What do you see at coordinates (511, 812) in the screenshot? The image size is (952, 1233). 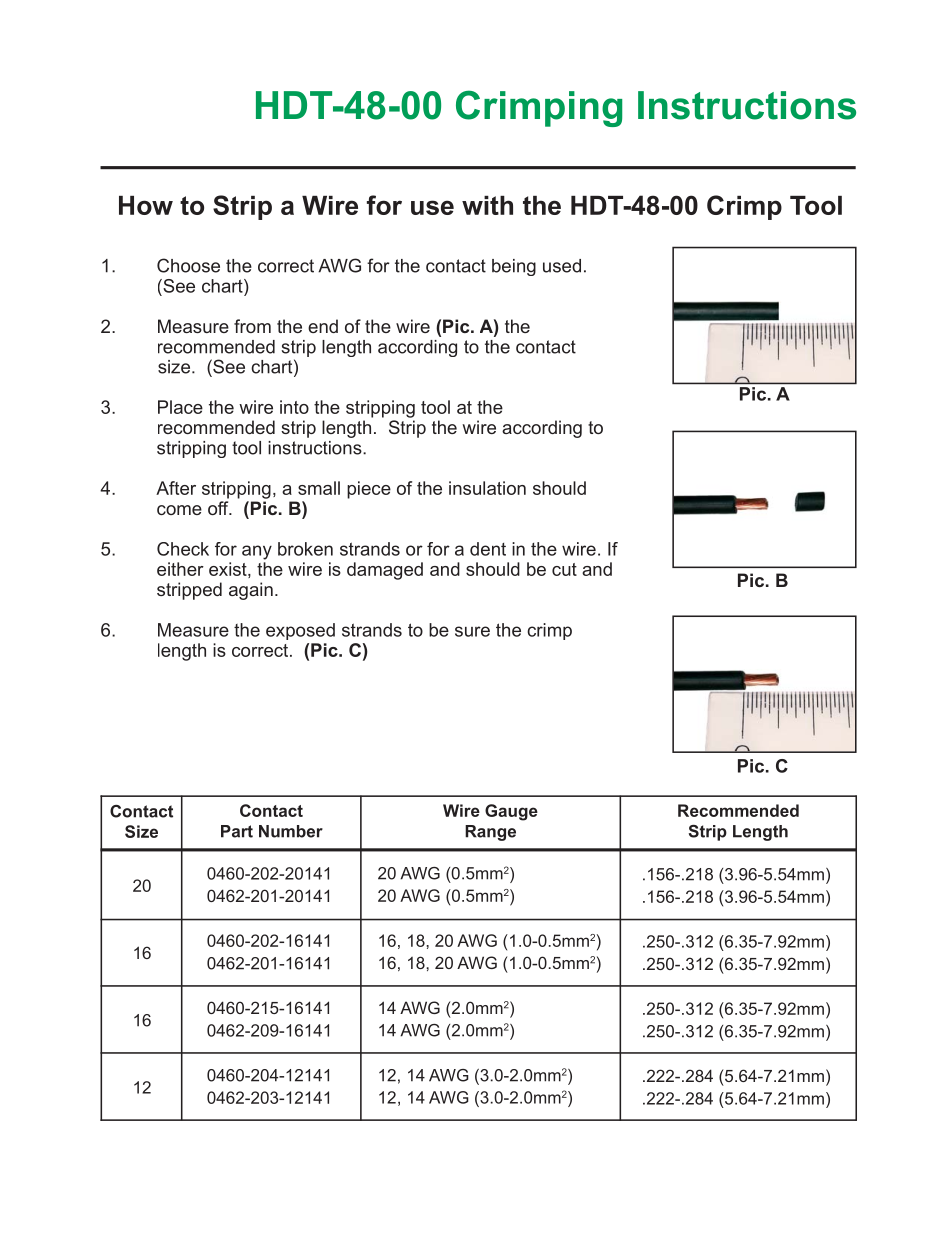 I see `Gauge` at bounding box center [511, 812].
